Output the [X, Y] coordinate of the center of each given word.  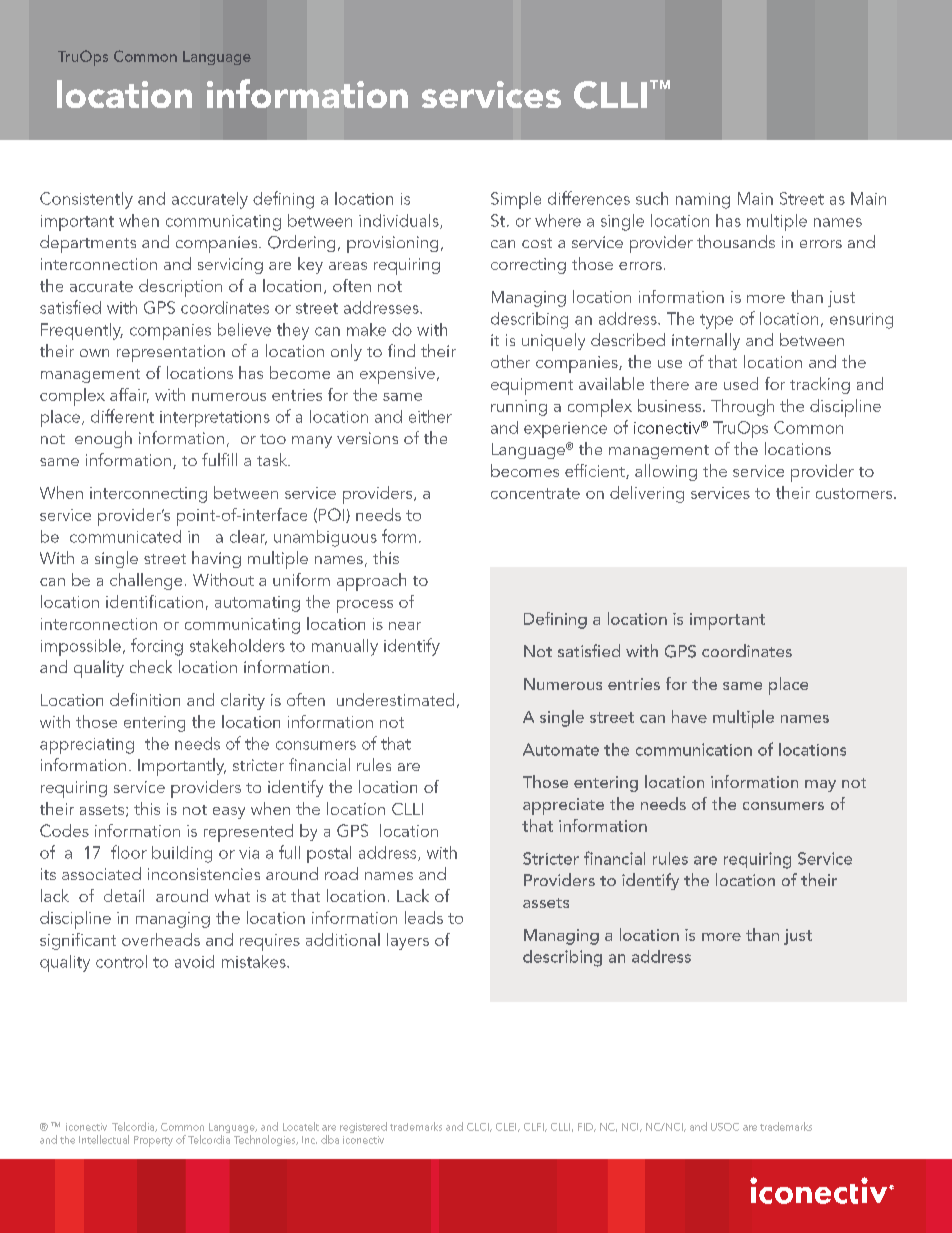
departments [88, 244]
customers [855, 493]
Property [153, 1141]
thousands [736, 241]
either [430, 416]
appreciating [87, 746]
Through [742, 407]
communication [694, 749]
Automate [561, 749]
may [820, 786]
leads [424, 917]
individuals [400, 221]
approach [371, 582]
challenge [146, 581]
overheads [161, 939]
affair [129, 395]
